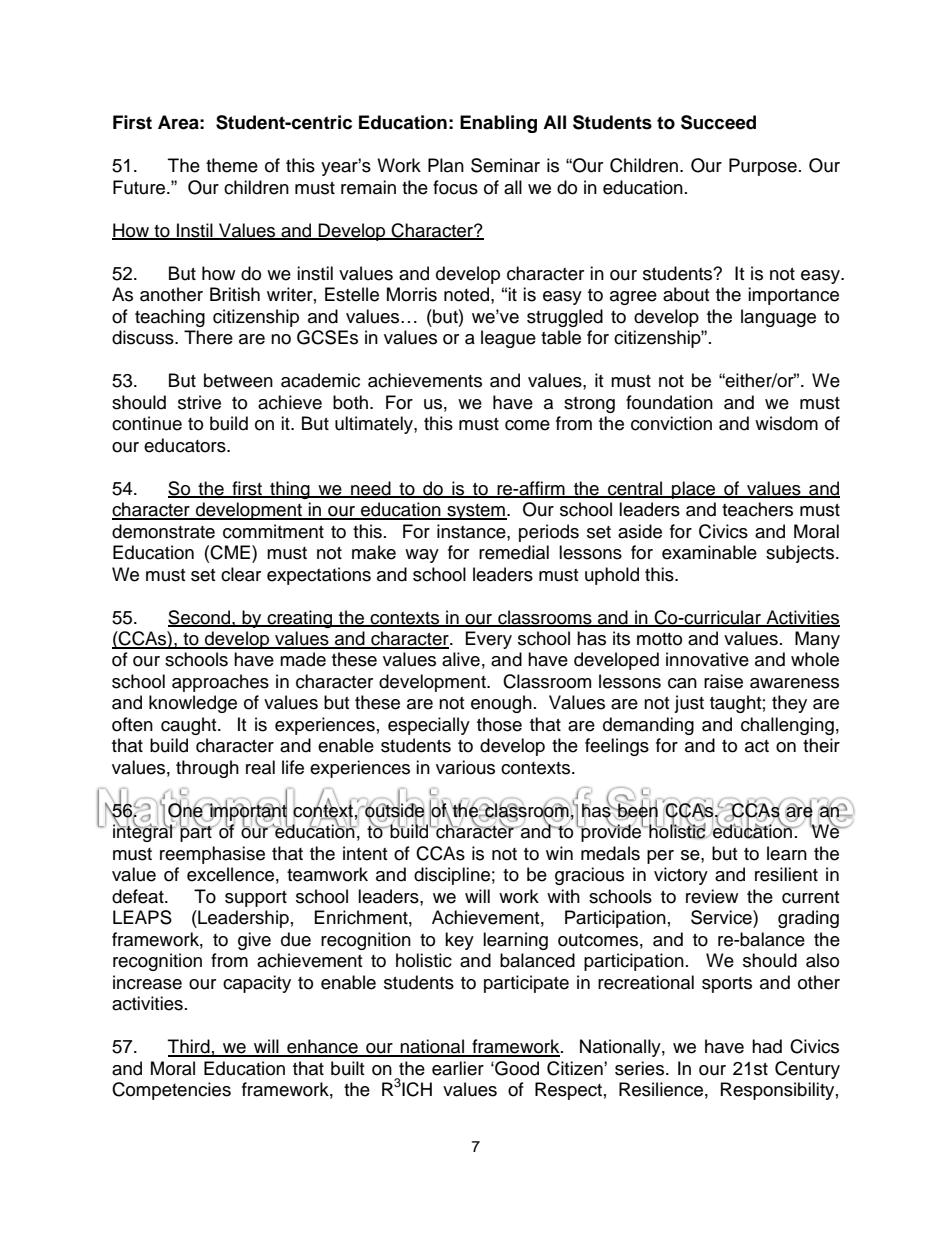 The height and width of the image is (1233, 952). I want to click on raise, so click(723, 681).
